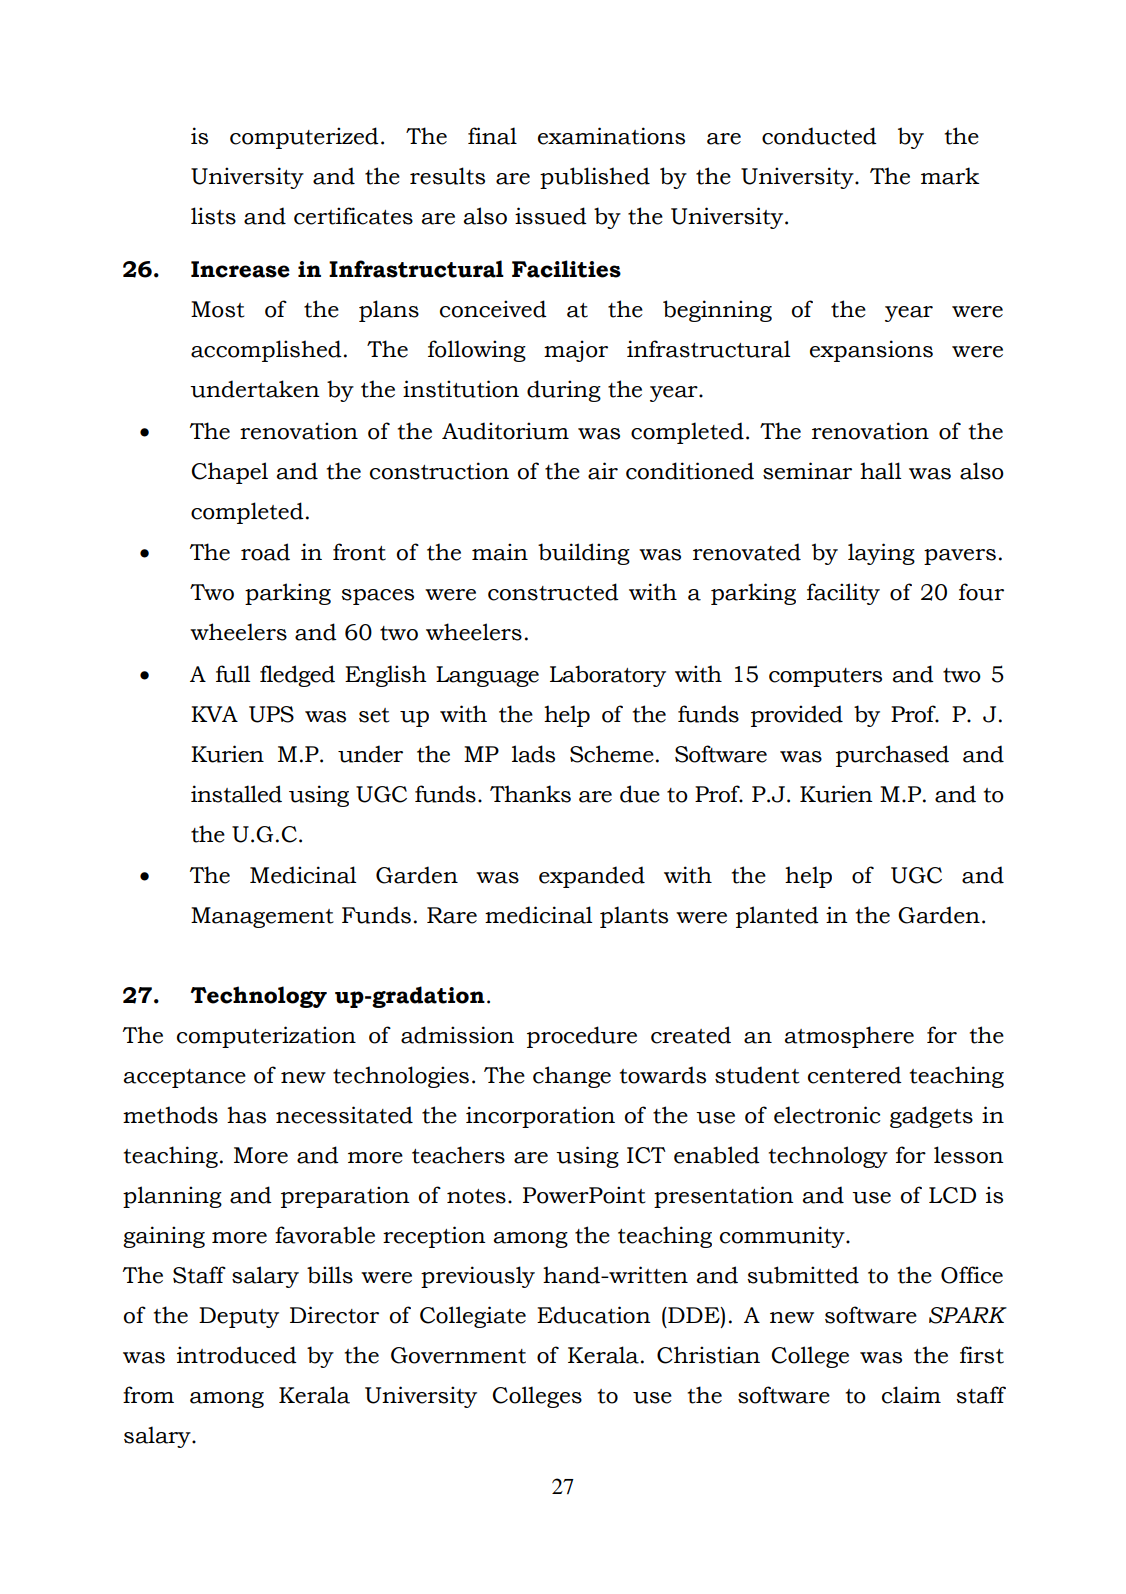  I want to click on published, so click(595, 178).
